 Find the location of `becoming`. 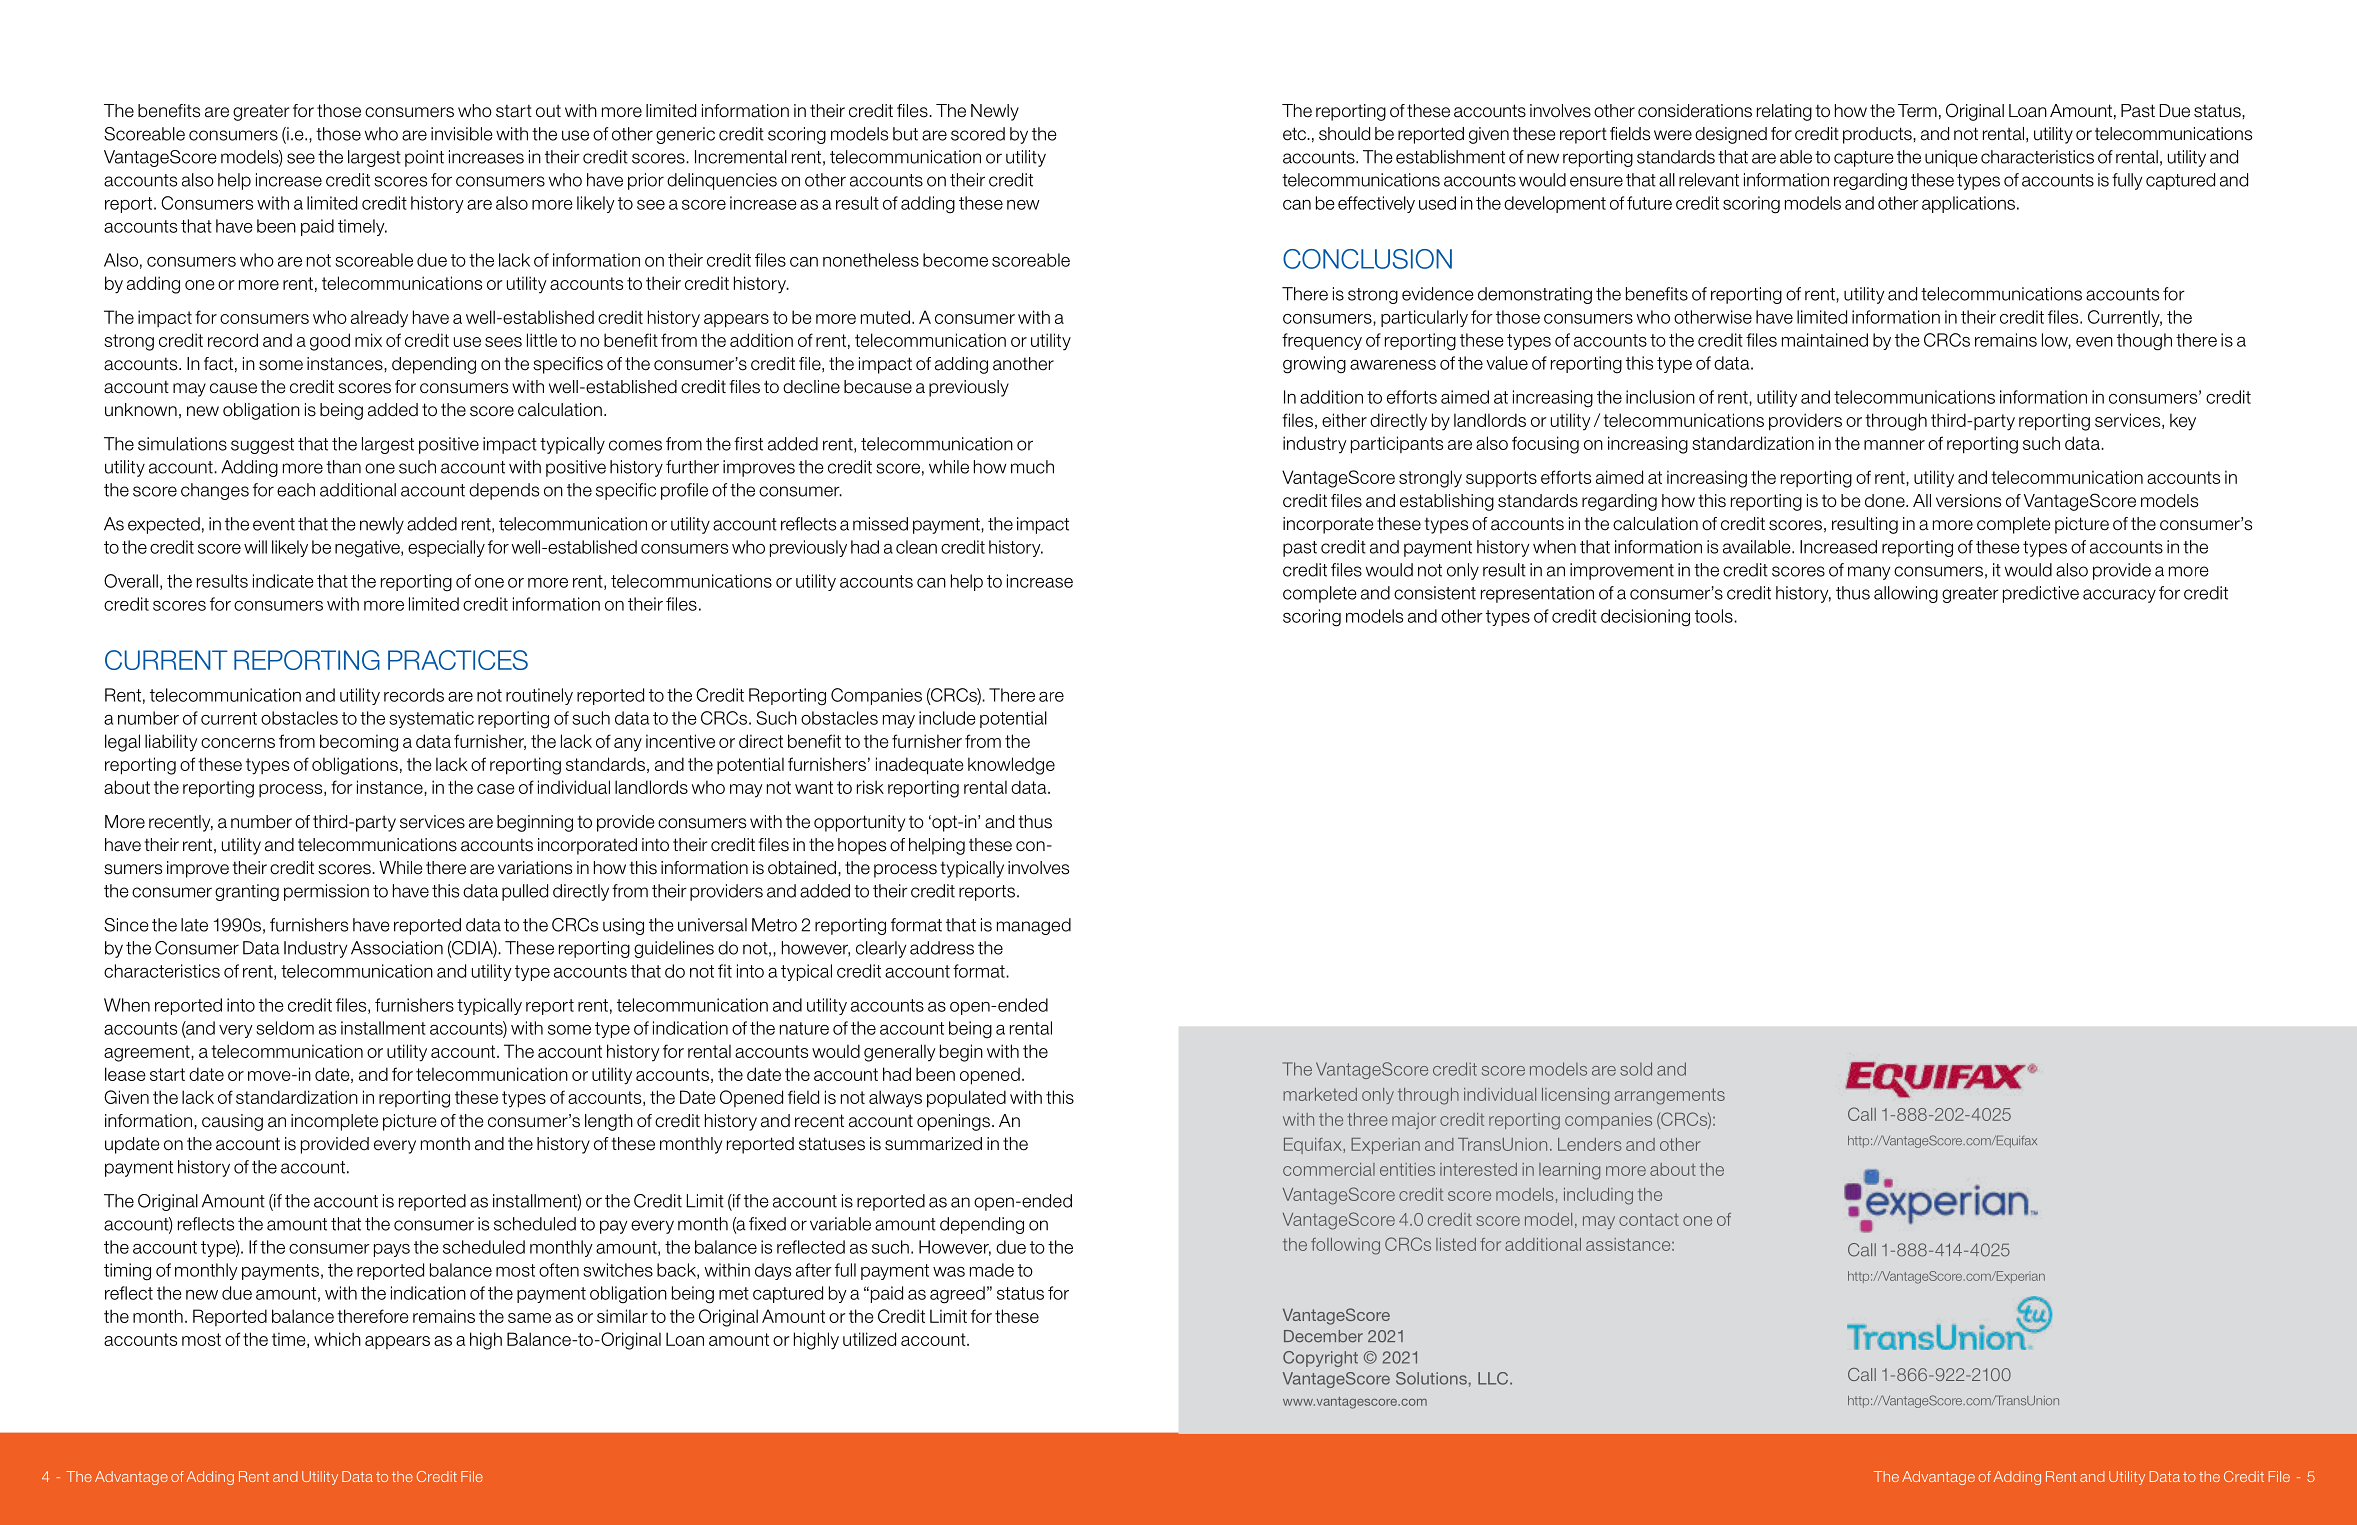

becoming is located at coordinates (359, 743).
